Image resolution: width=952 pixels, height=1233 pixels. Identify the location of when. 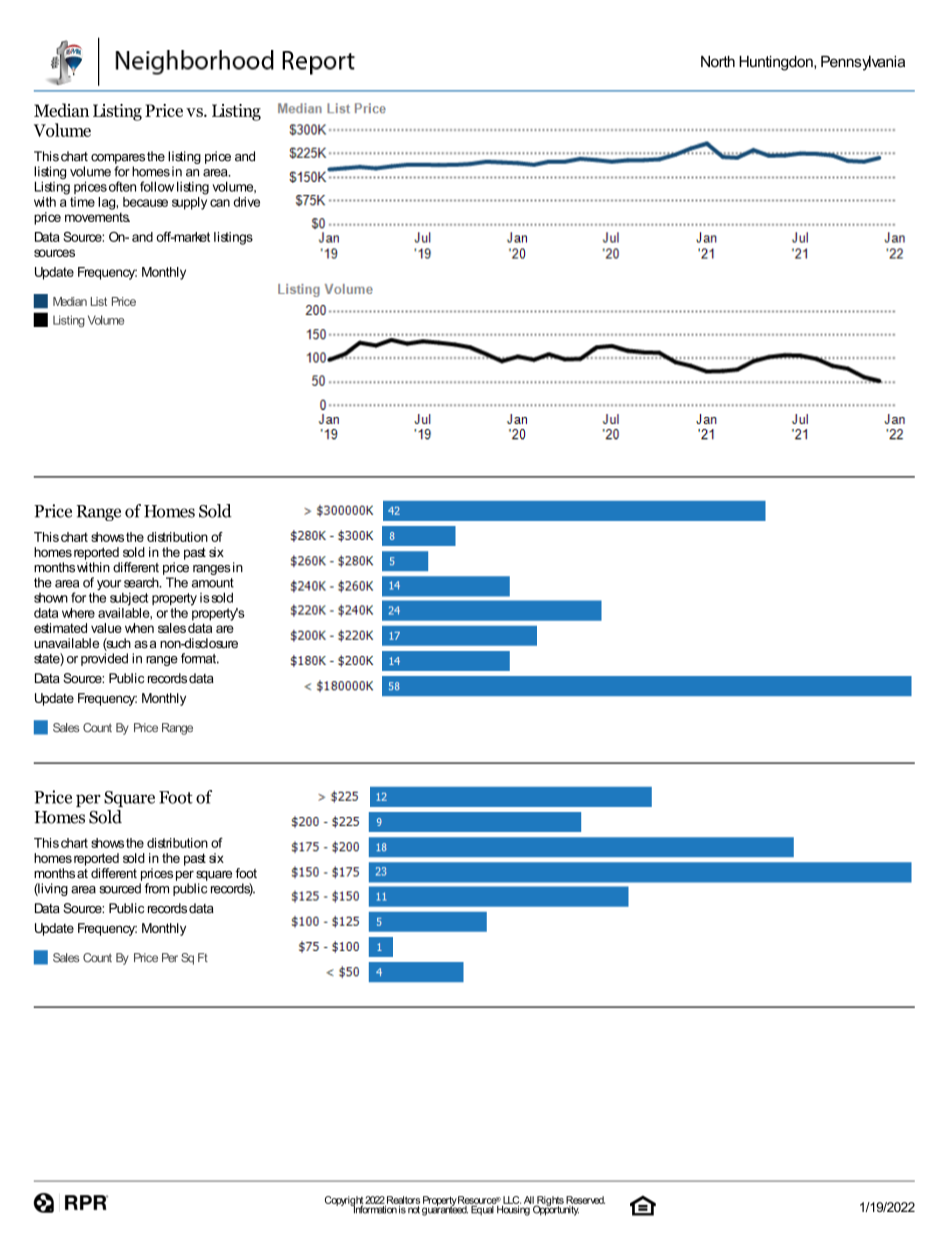
(139, 628).
